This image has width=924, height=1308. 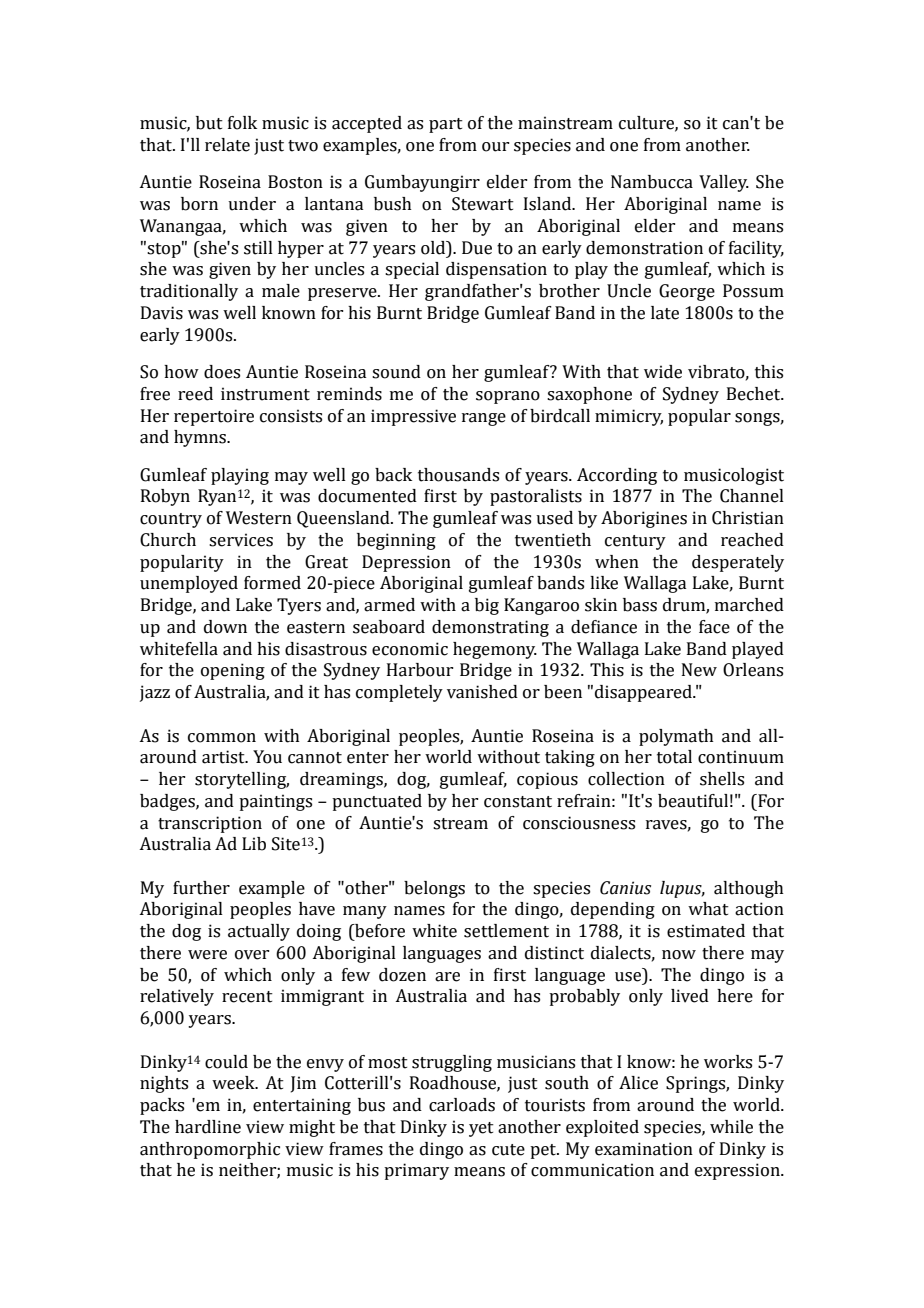 I want to click on repertoire, so click(x=214, y=417).
